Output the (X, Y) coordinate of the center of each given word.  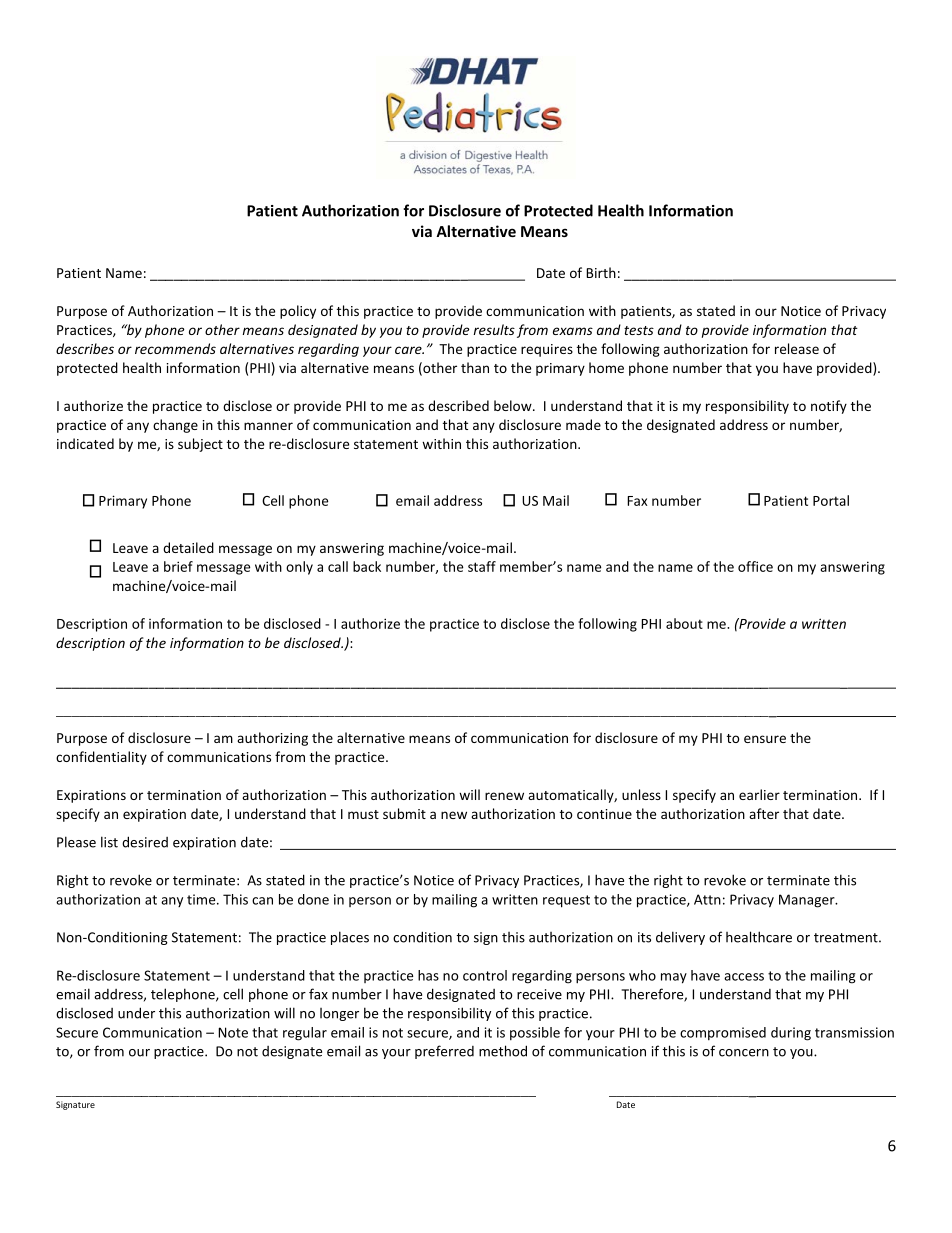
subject (200, 445)
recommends (175, 348)
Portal (831, 500)
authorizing (272, 739)
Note (233, 1032)
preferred (444, 1052)
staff (482, 566)
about (684, 623)
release (797, 348)
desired (145, 842)
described (458, 405)
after (764, 813)
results (494, 329)
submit (404, 813)
